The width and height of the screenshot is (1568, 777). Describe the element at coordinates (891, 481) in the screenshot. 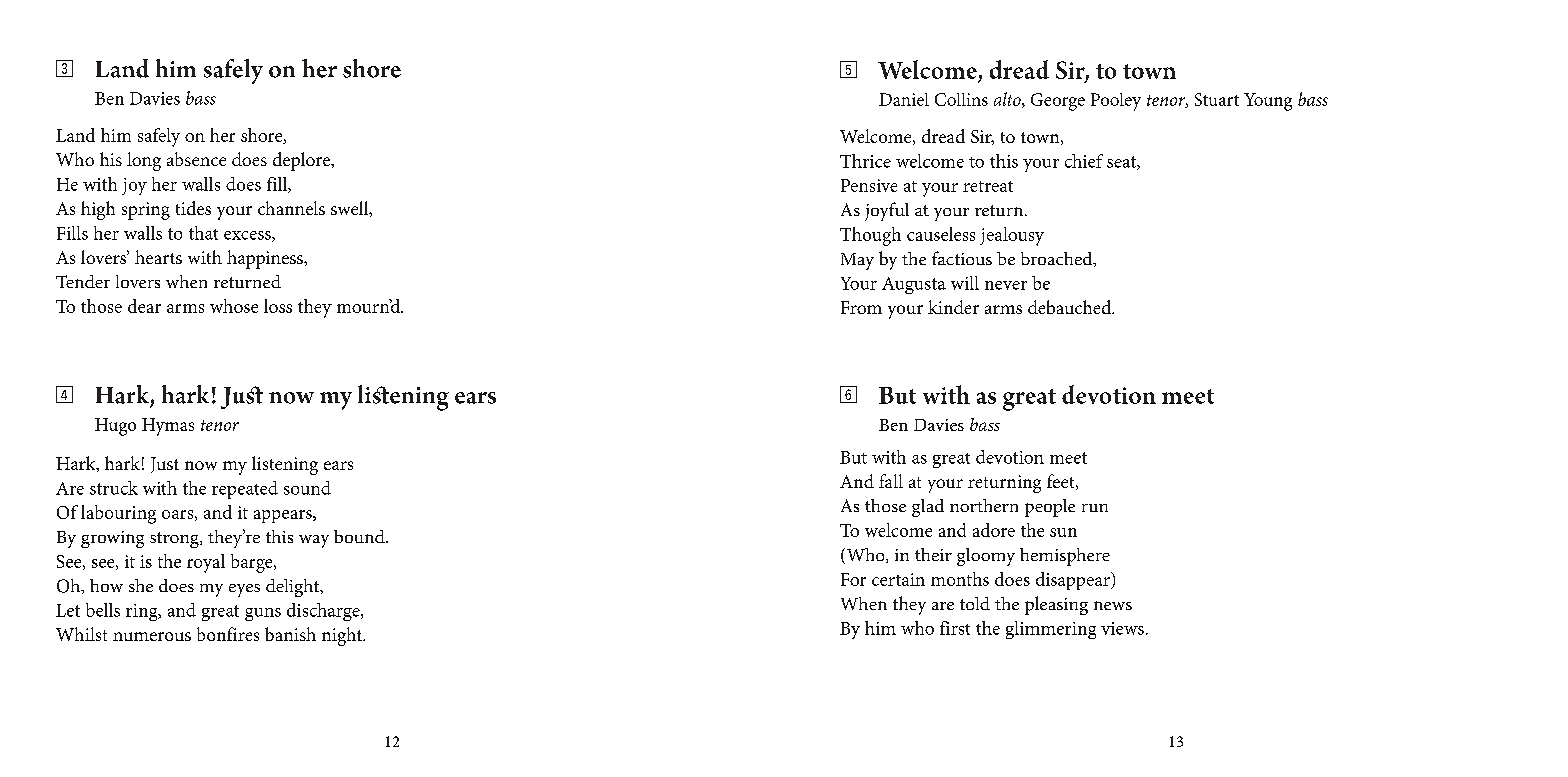

I see `fall` at that location.
